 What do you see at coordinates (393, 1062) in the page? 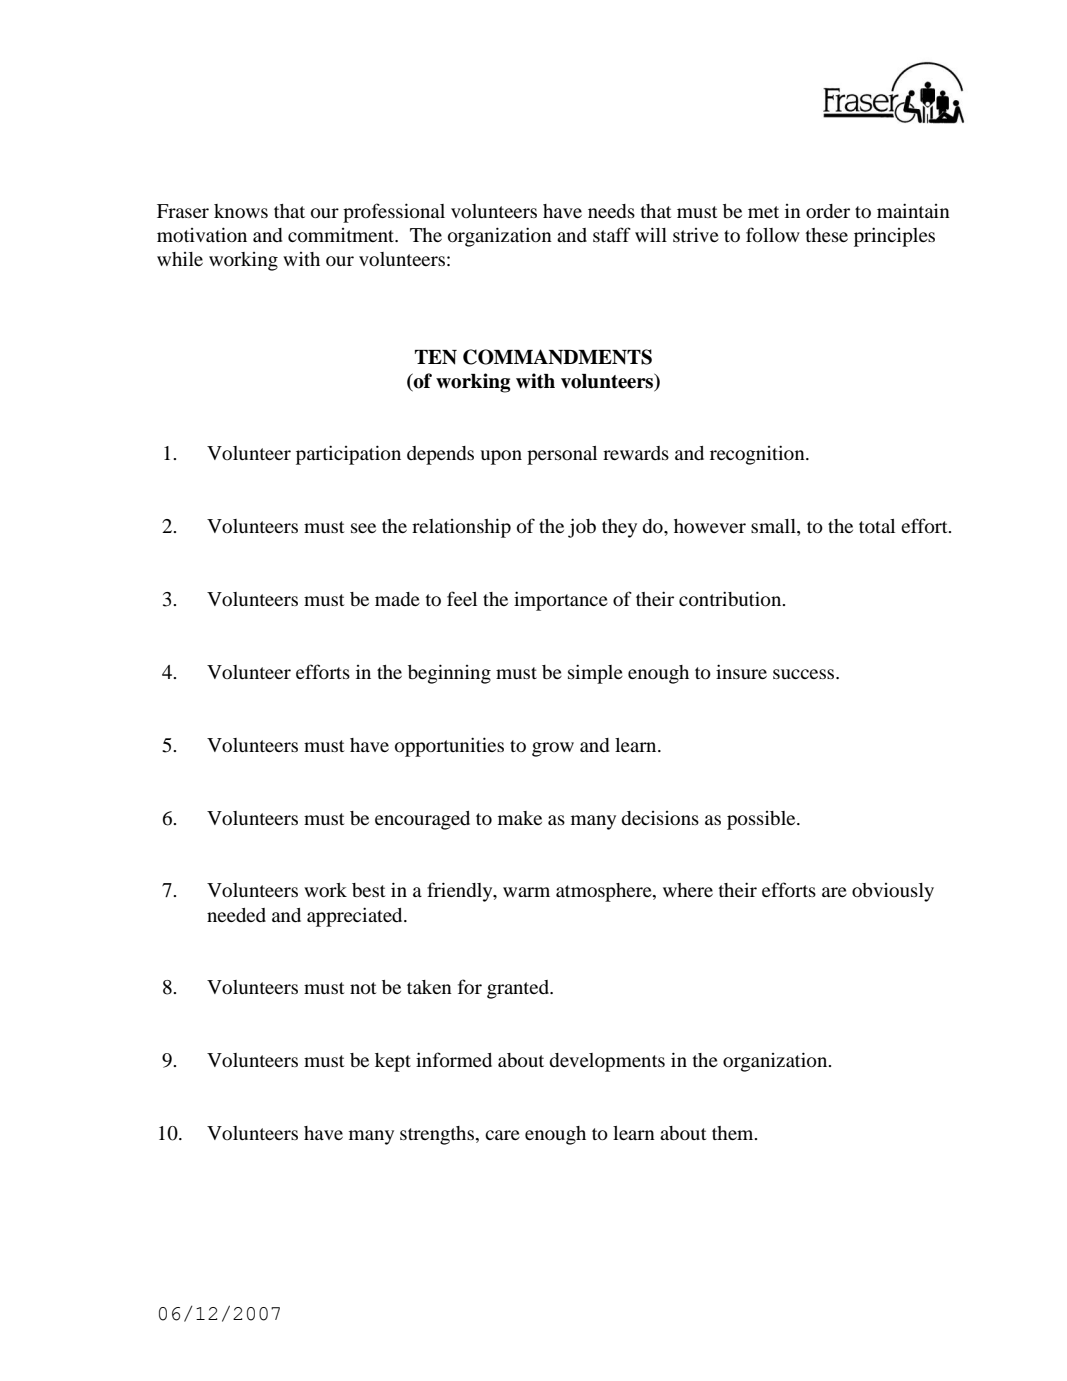
I see `kept` at bounding box center [393, 1062].
